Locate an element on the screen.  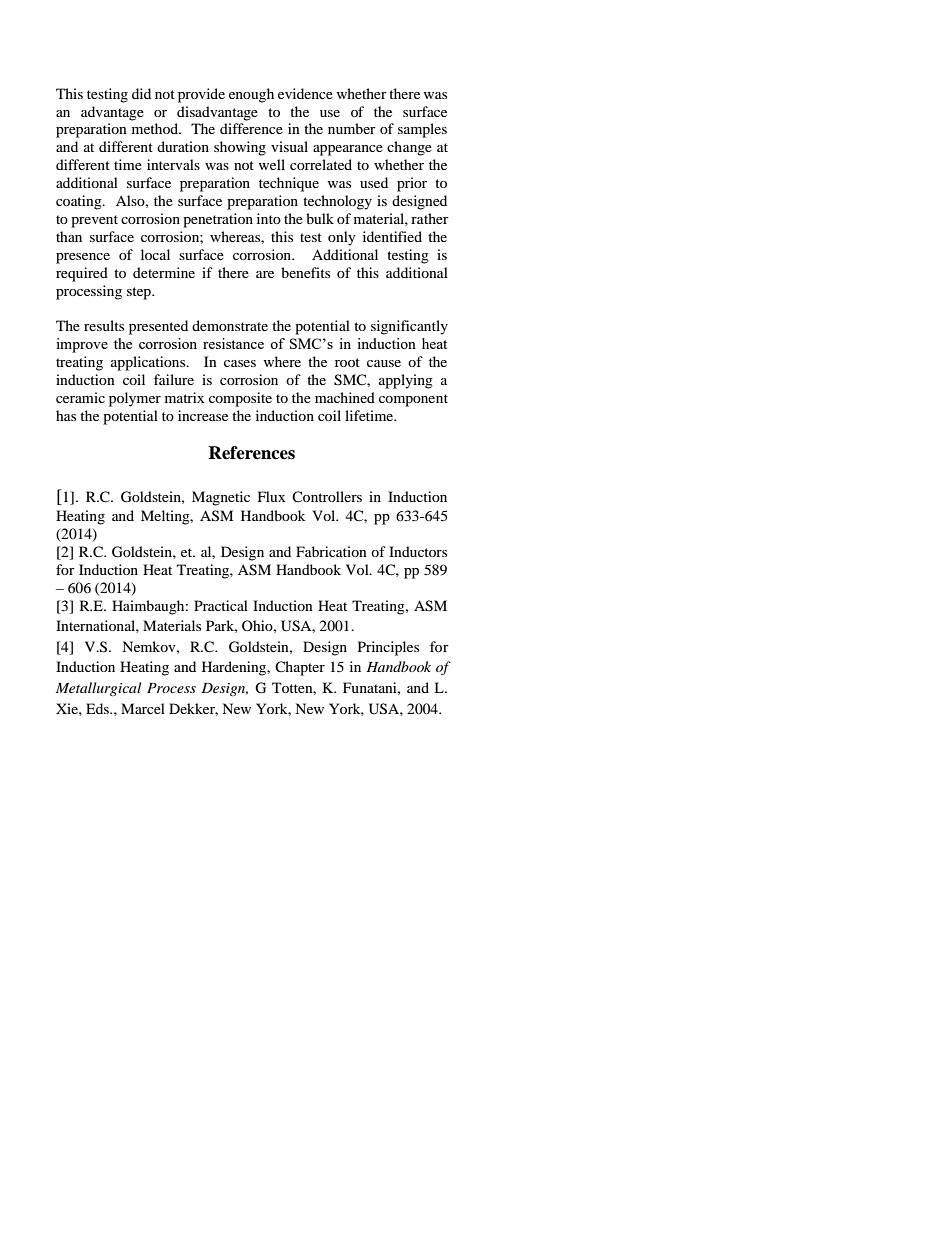
number is located at coordinates (352, 128).
